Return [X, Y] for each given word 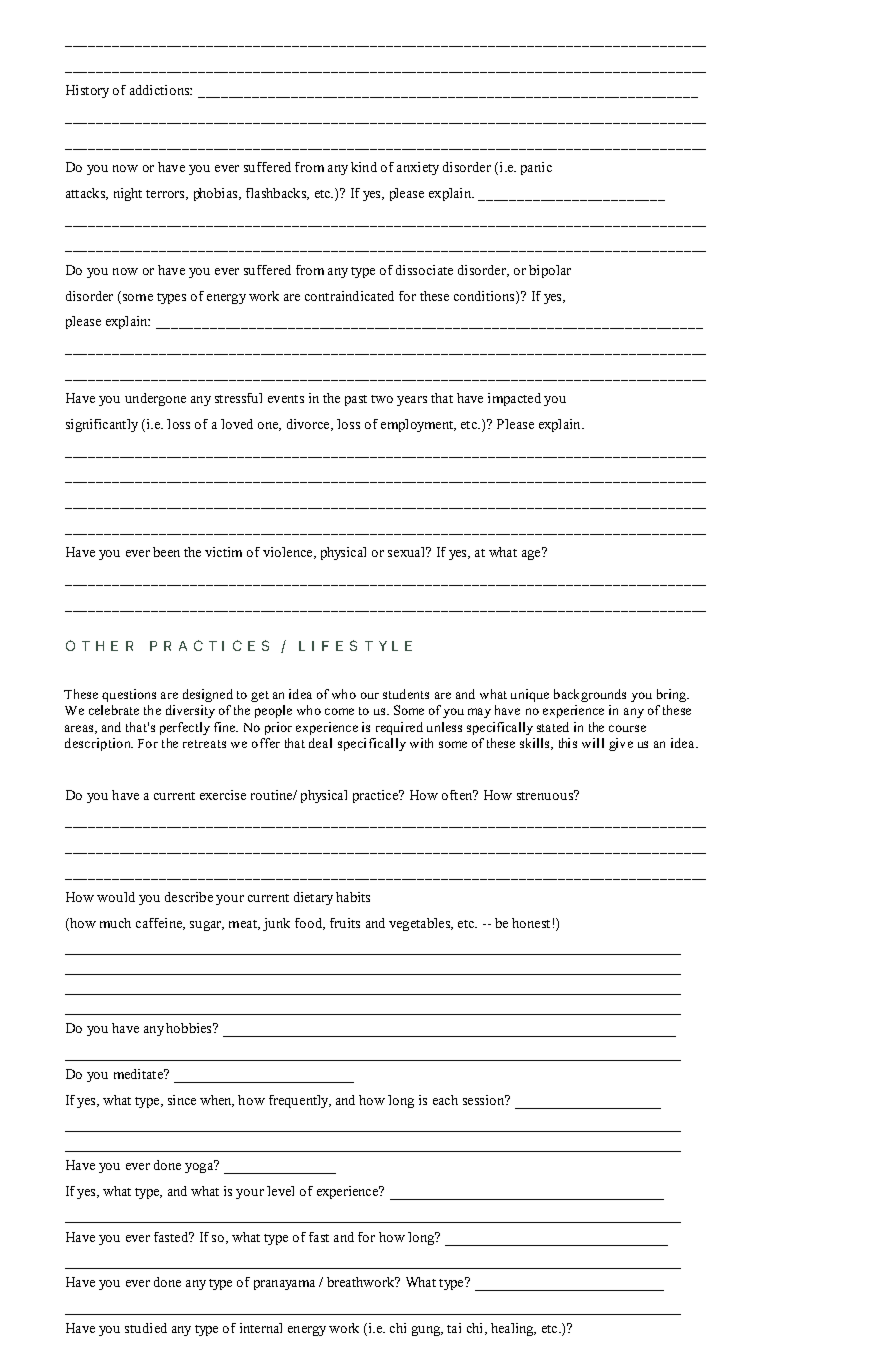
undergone [155, 399]
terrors [167, 195]
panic [536, 168]
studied [146, 1328]
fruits [345, 923]
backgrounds [590, 695]
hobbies [190, 1028]
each [445, 1100]
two [382, 399]
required [399, 728]
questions [129, 695]
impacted [514, 399]
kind [364, 167]
